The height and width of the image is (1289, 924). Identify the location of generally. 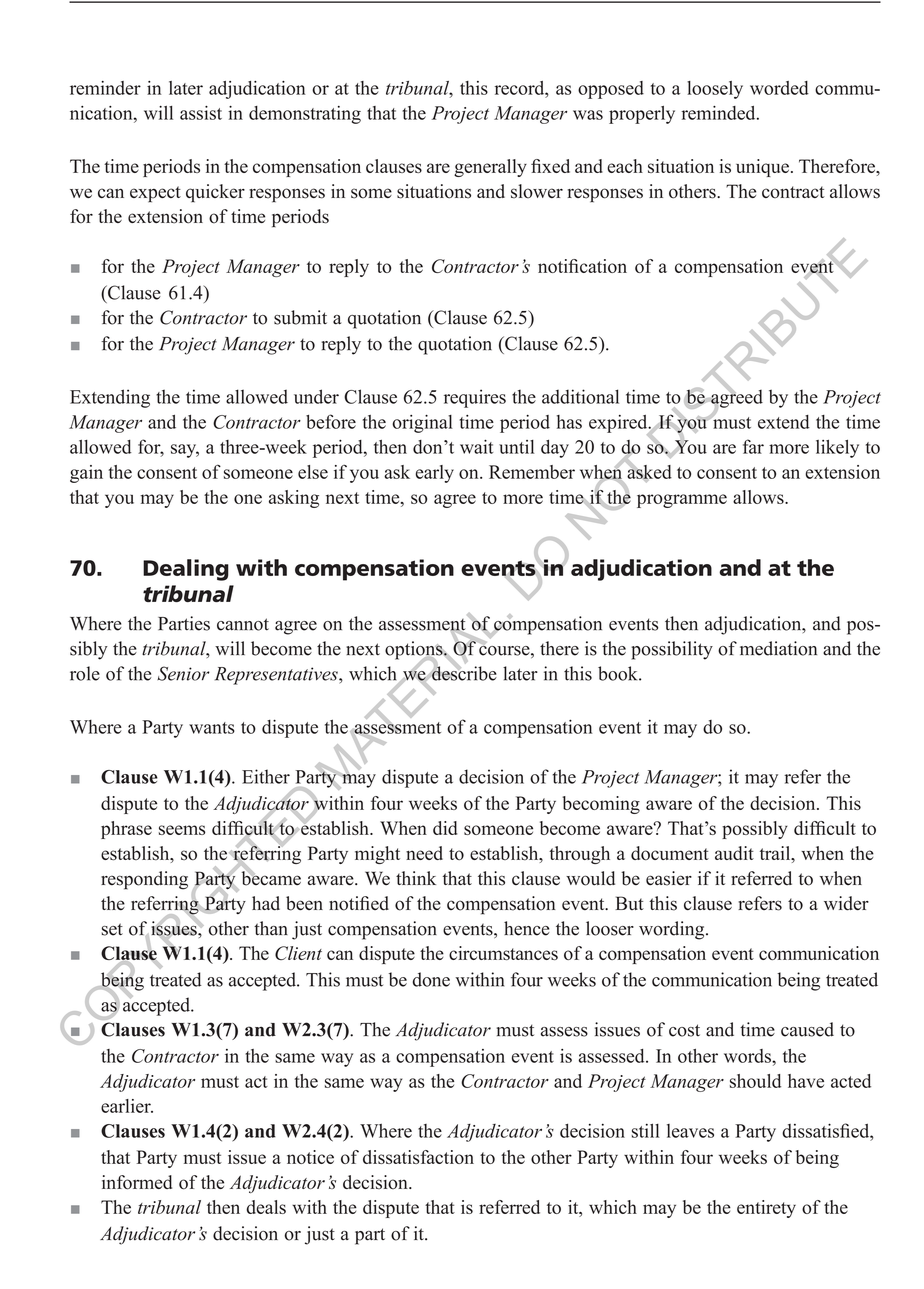
(490, 168).
